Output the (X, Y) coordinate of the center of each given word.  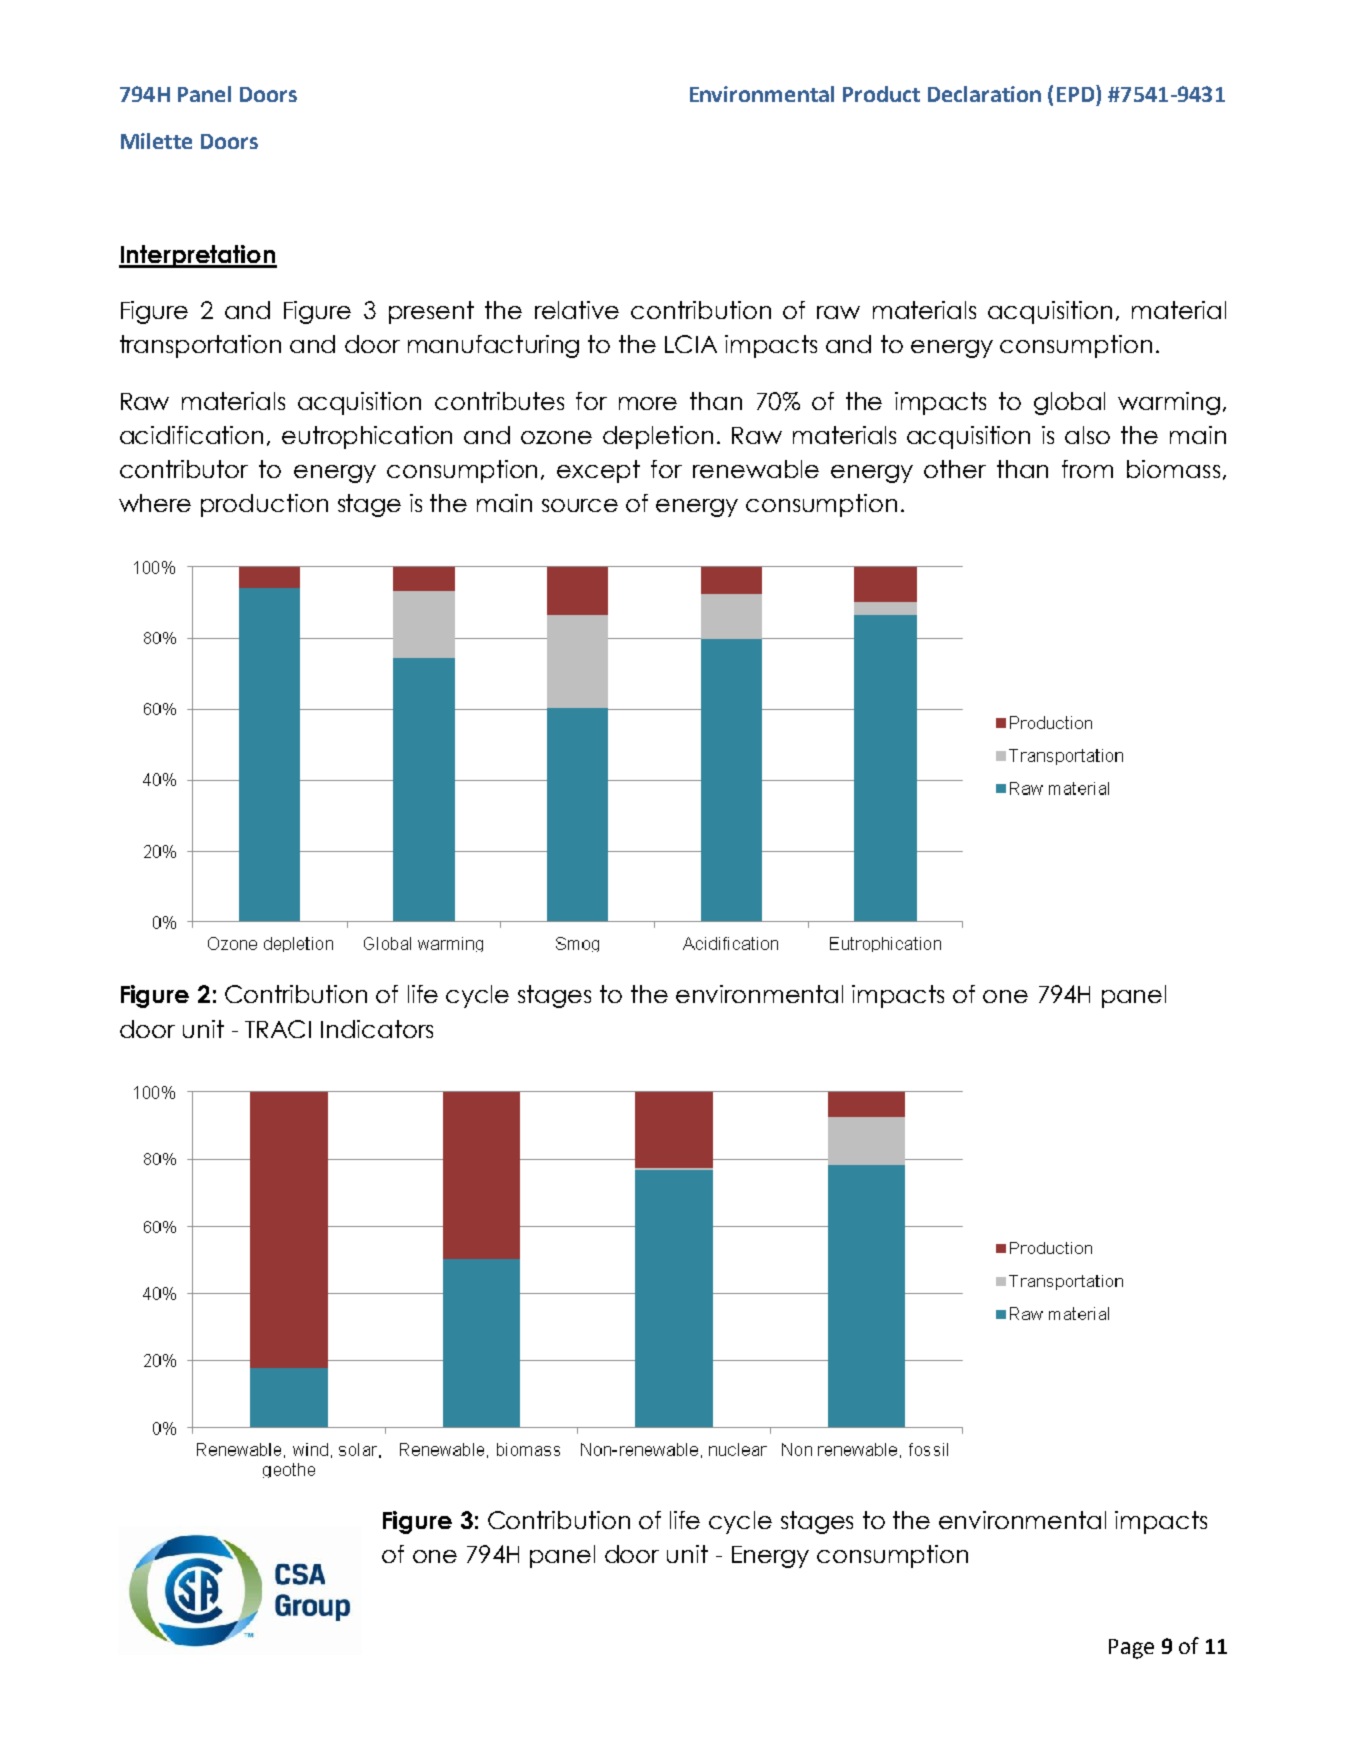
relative (577, 310)
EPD (1077, 93)
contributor (184, 469)
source (580, 505)
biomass (1173, 469)
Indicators (377, 1029)
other (955, 469)
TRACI (278, 1029)
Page (1131, 1649)
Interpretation (198, 256)
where (155, 503)
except (598, 471)
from (1087, 469)
